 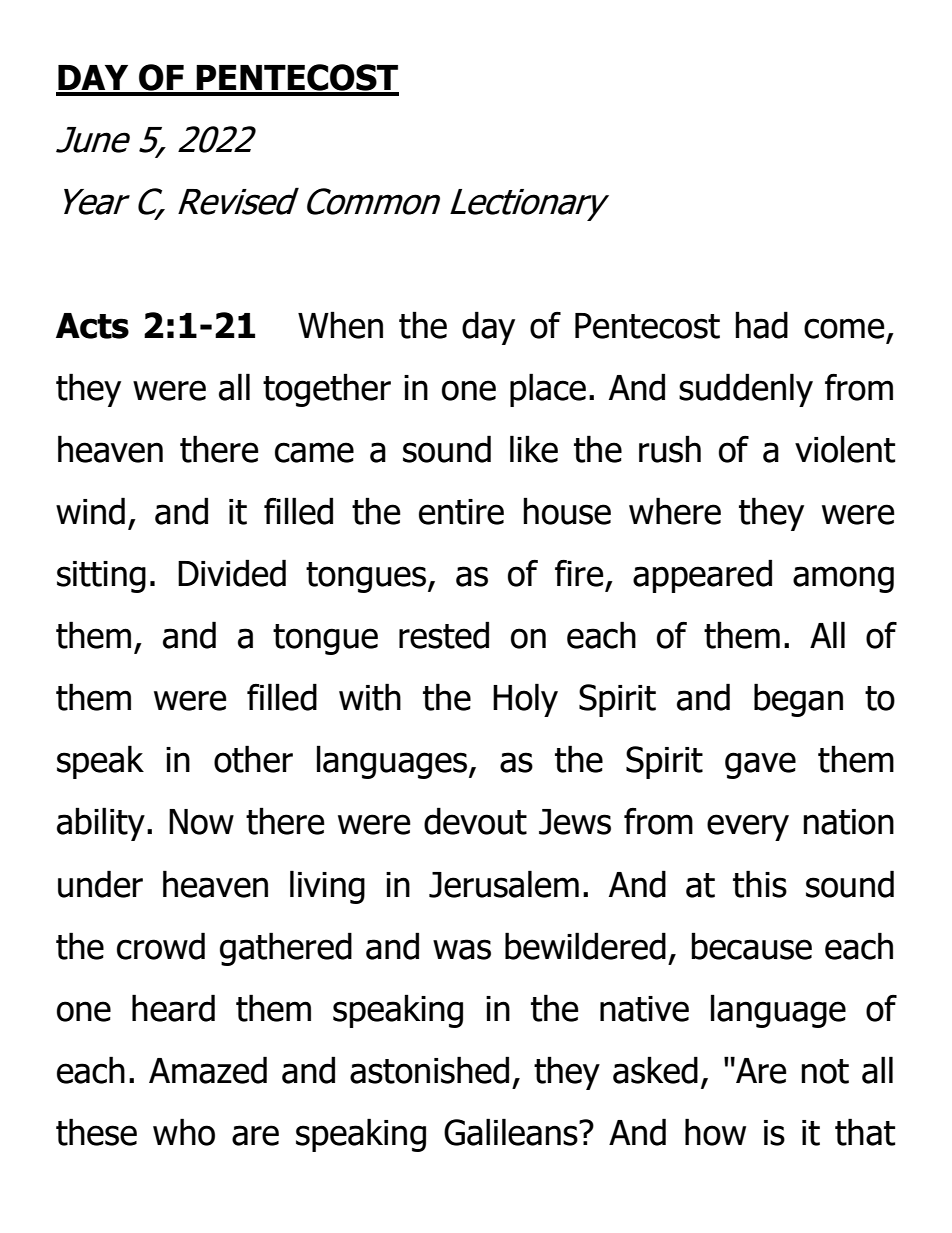 What do you see at coordinates (461, 512) in the screenshot?
I see `entire` at bounding box center [461, 512].
